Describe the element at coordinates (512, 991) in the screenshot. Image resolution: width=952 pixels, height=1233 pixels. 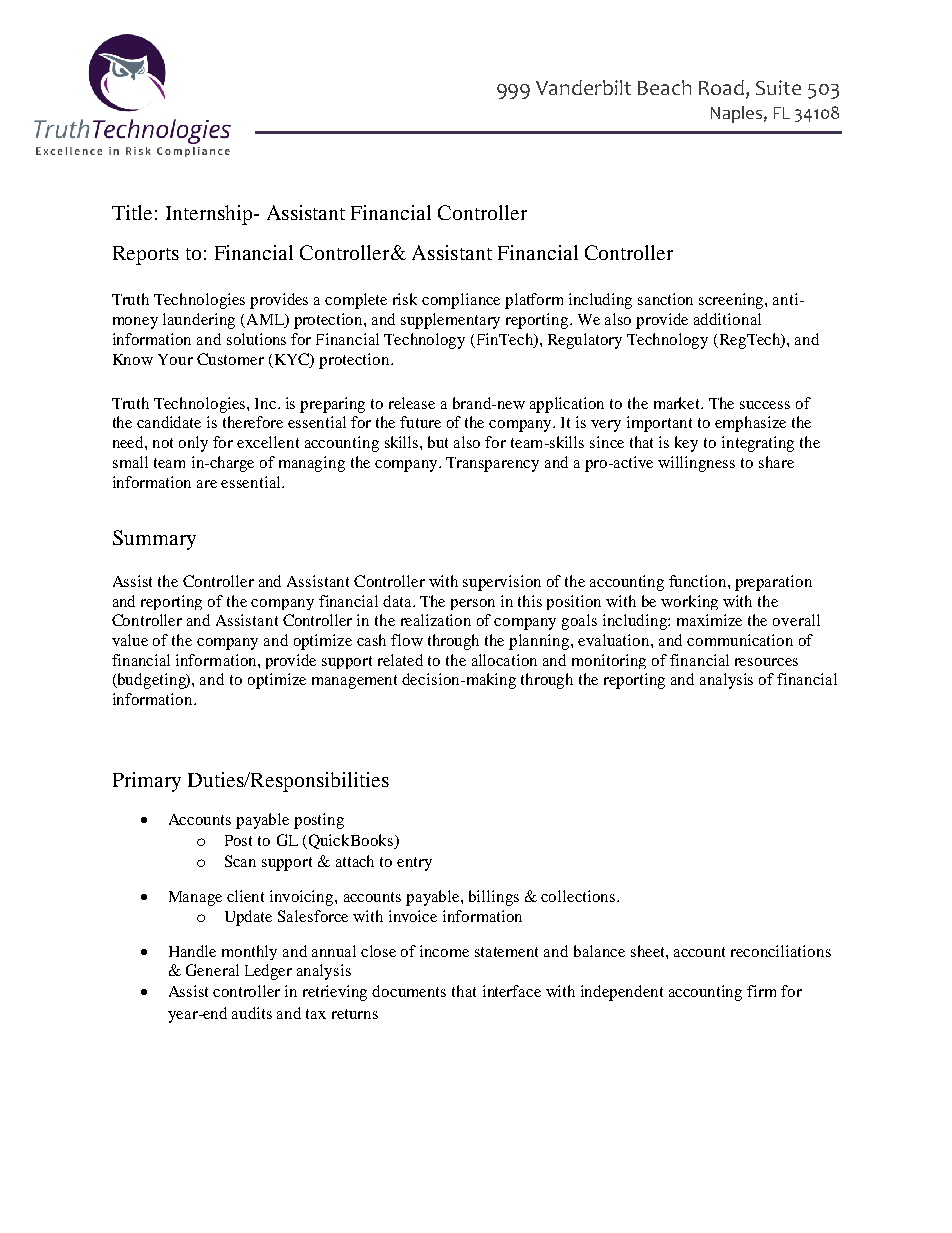
I see `interface` at that location.
